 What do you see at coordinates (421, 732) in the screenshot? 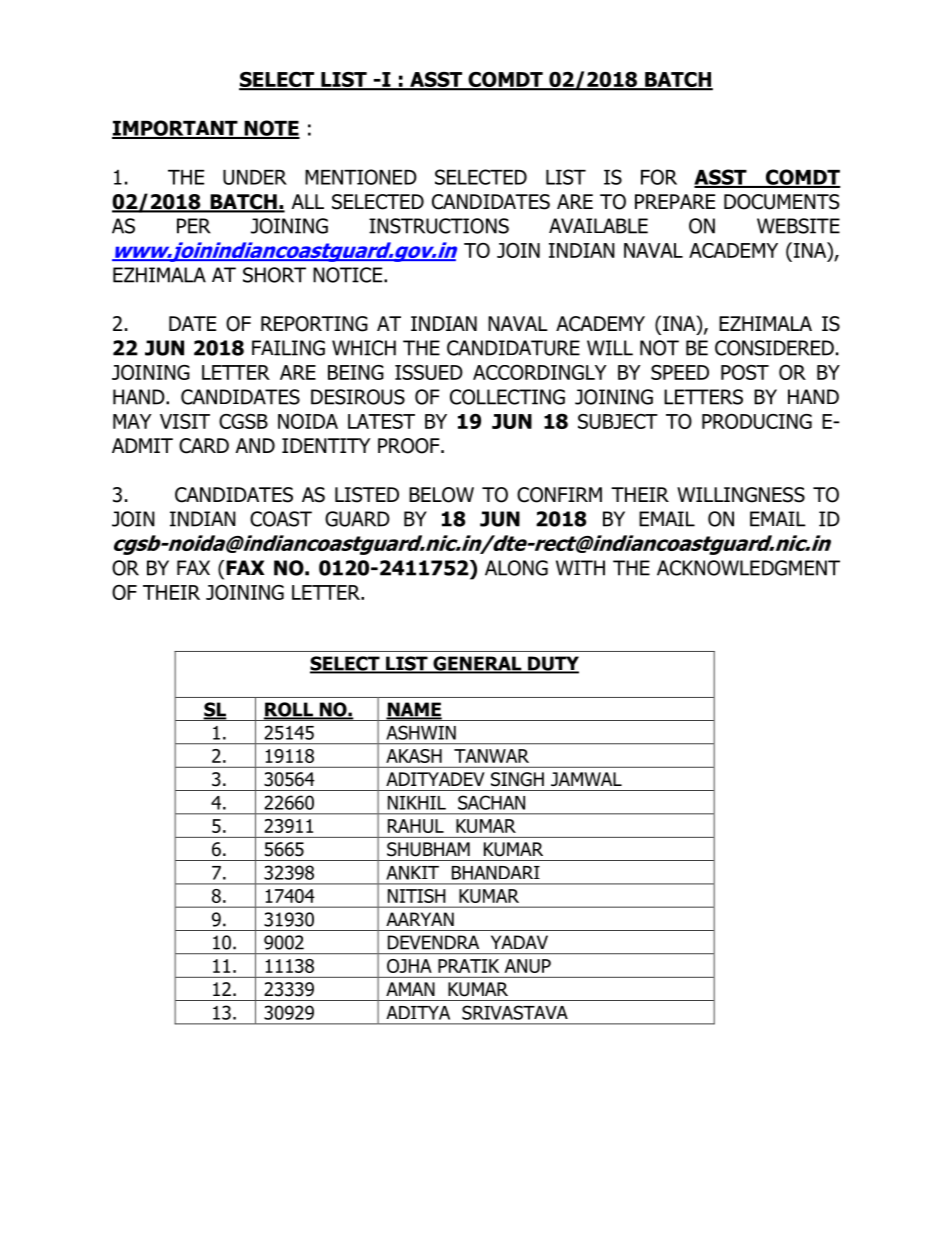
I see `ASHWIN` at bounding box center [421, 732].
